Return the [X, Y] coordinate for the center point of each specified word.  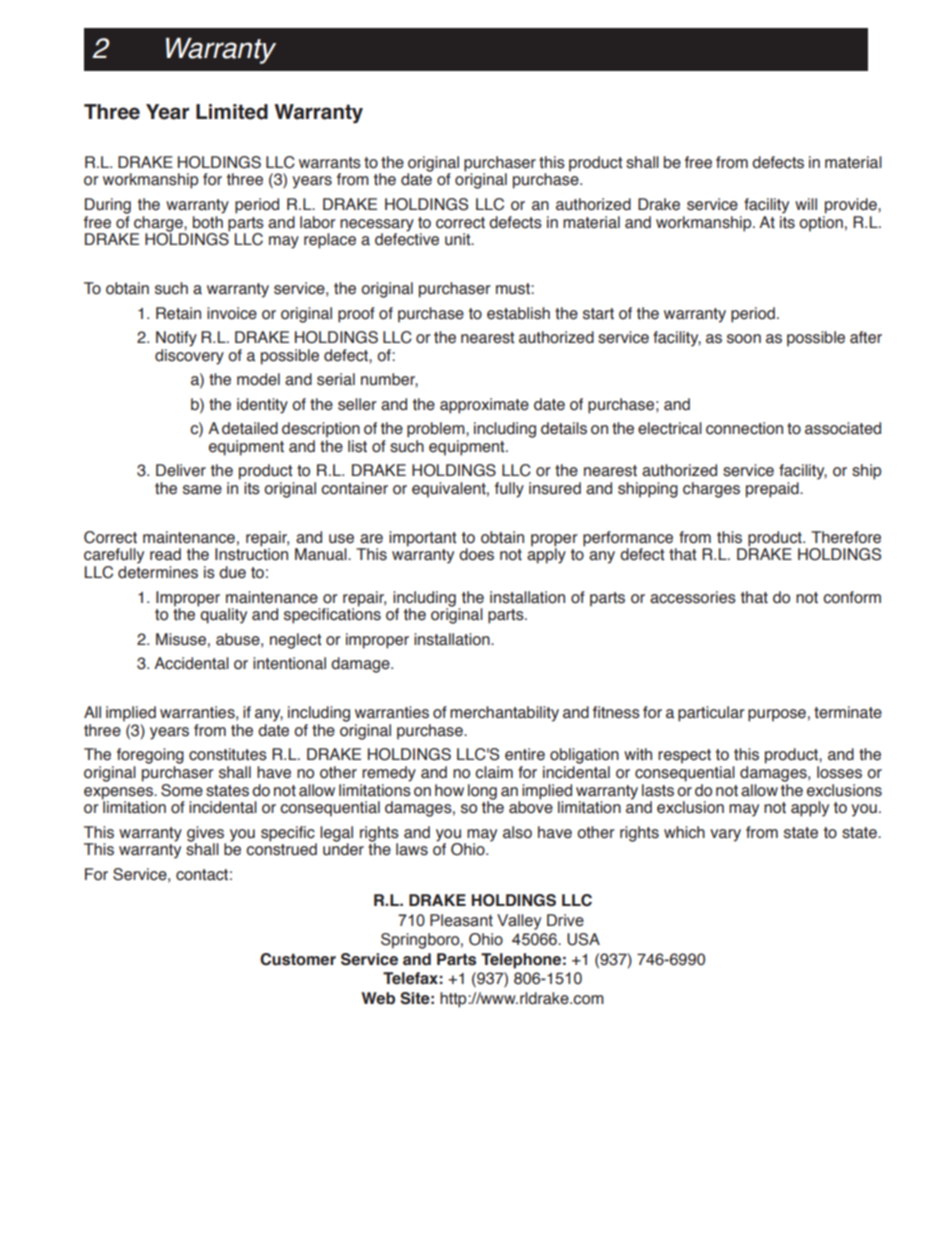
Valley [519, 922]
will [806, 204]
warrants [330, 163]
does [476, 554]
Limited [232, 112]
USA [583, 939]
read [165, 554]
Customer [298, 959]
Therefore [846, 537]
